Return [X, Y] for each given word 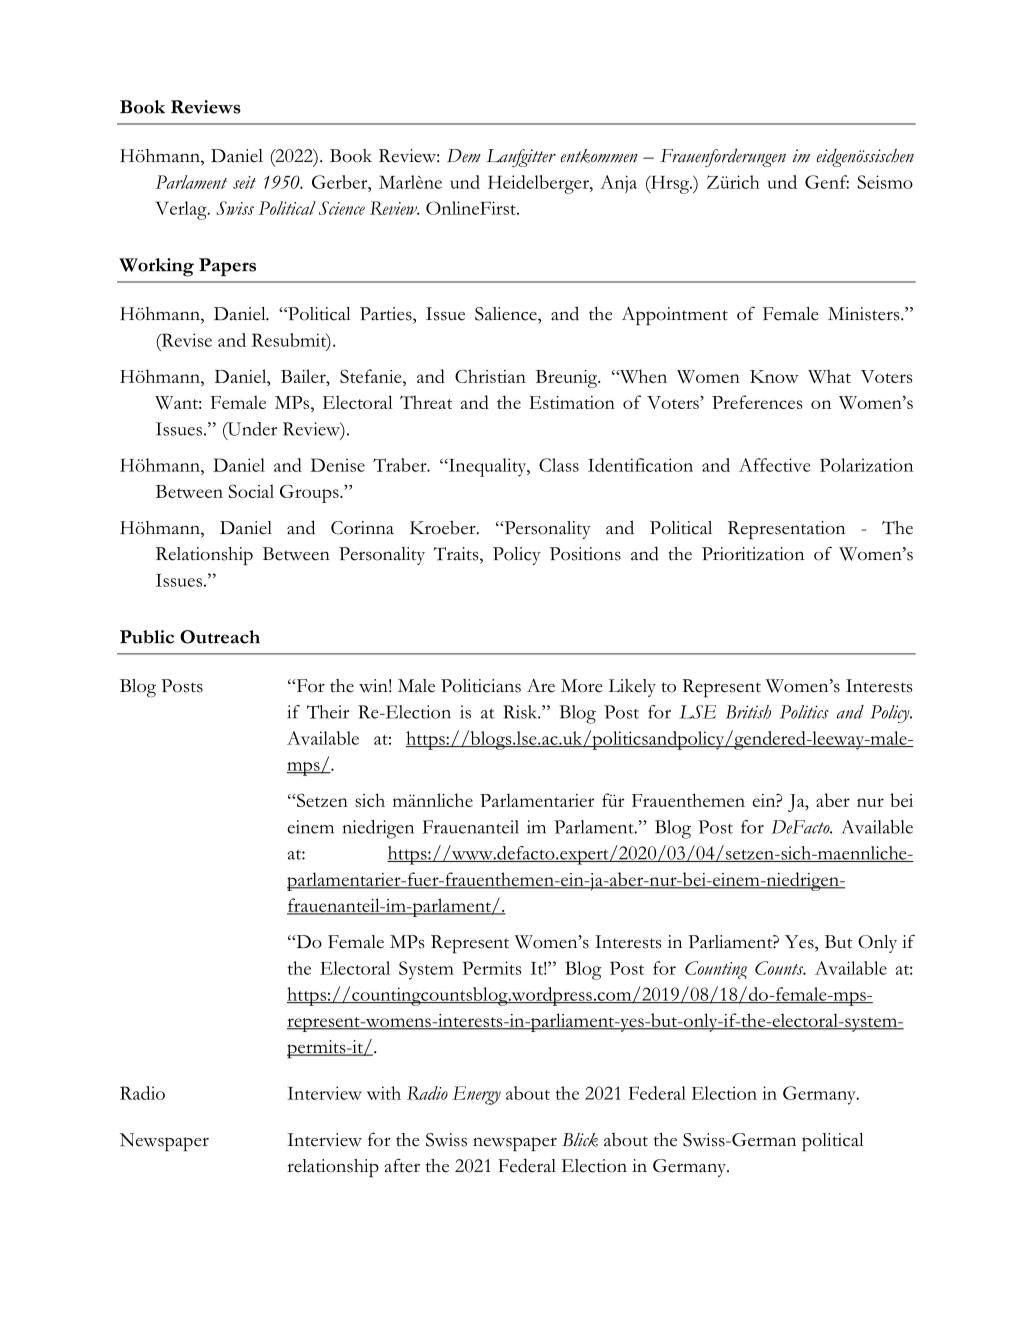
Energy [476, 1095]
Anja [618, 184]
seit [244, 182]
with [384, 1093]
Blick [580, 1140]
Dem [464, 155]
